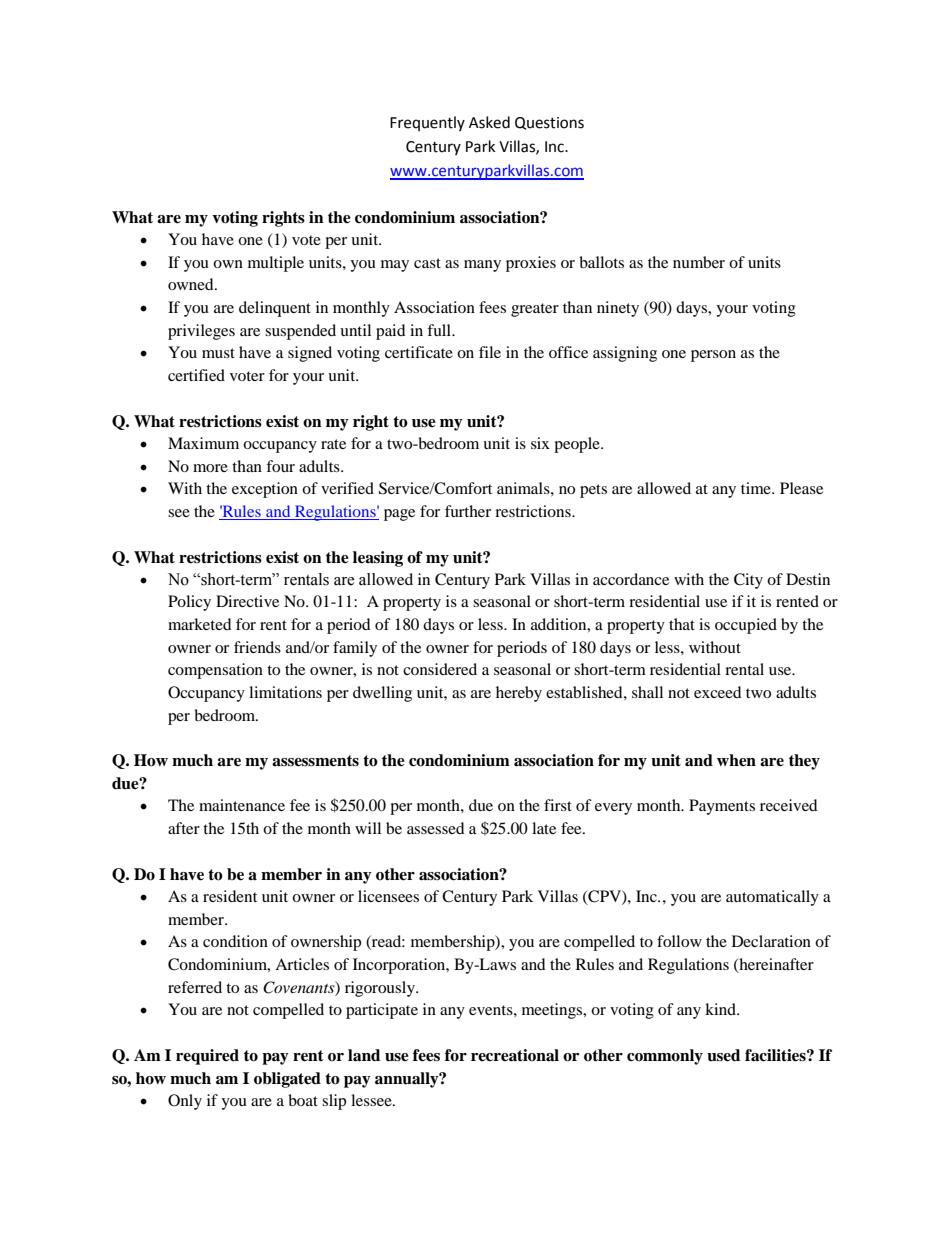 This document has height=1233, width=952. Describe the element at coordinates (440, 669) in the document. I see `considered` at that location.
